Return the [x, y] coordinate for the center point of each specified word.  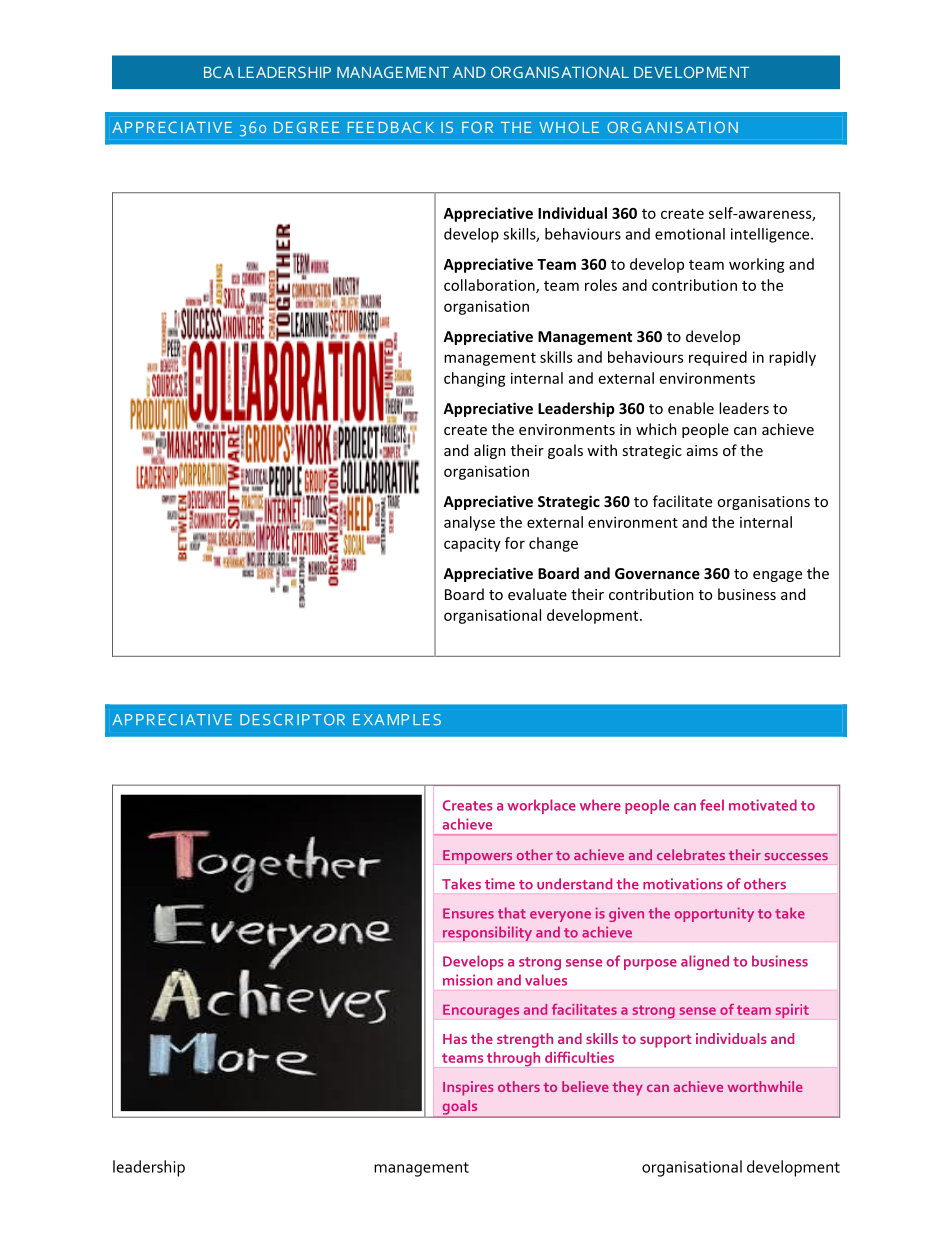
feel [712, 805]
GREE [318, 127]
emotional [690, 234]
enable [691, 408]
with [602, 450]
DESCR [266, 720]
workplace [541, 806]
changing [475, 379]
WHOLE [569, 127]
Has [455, 1039]
